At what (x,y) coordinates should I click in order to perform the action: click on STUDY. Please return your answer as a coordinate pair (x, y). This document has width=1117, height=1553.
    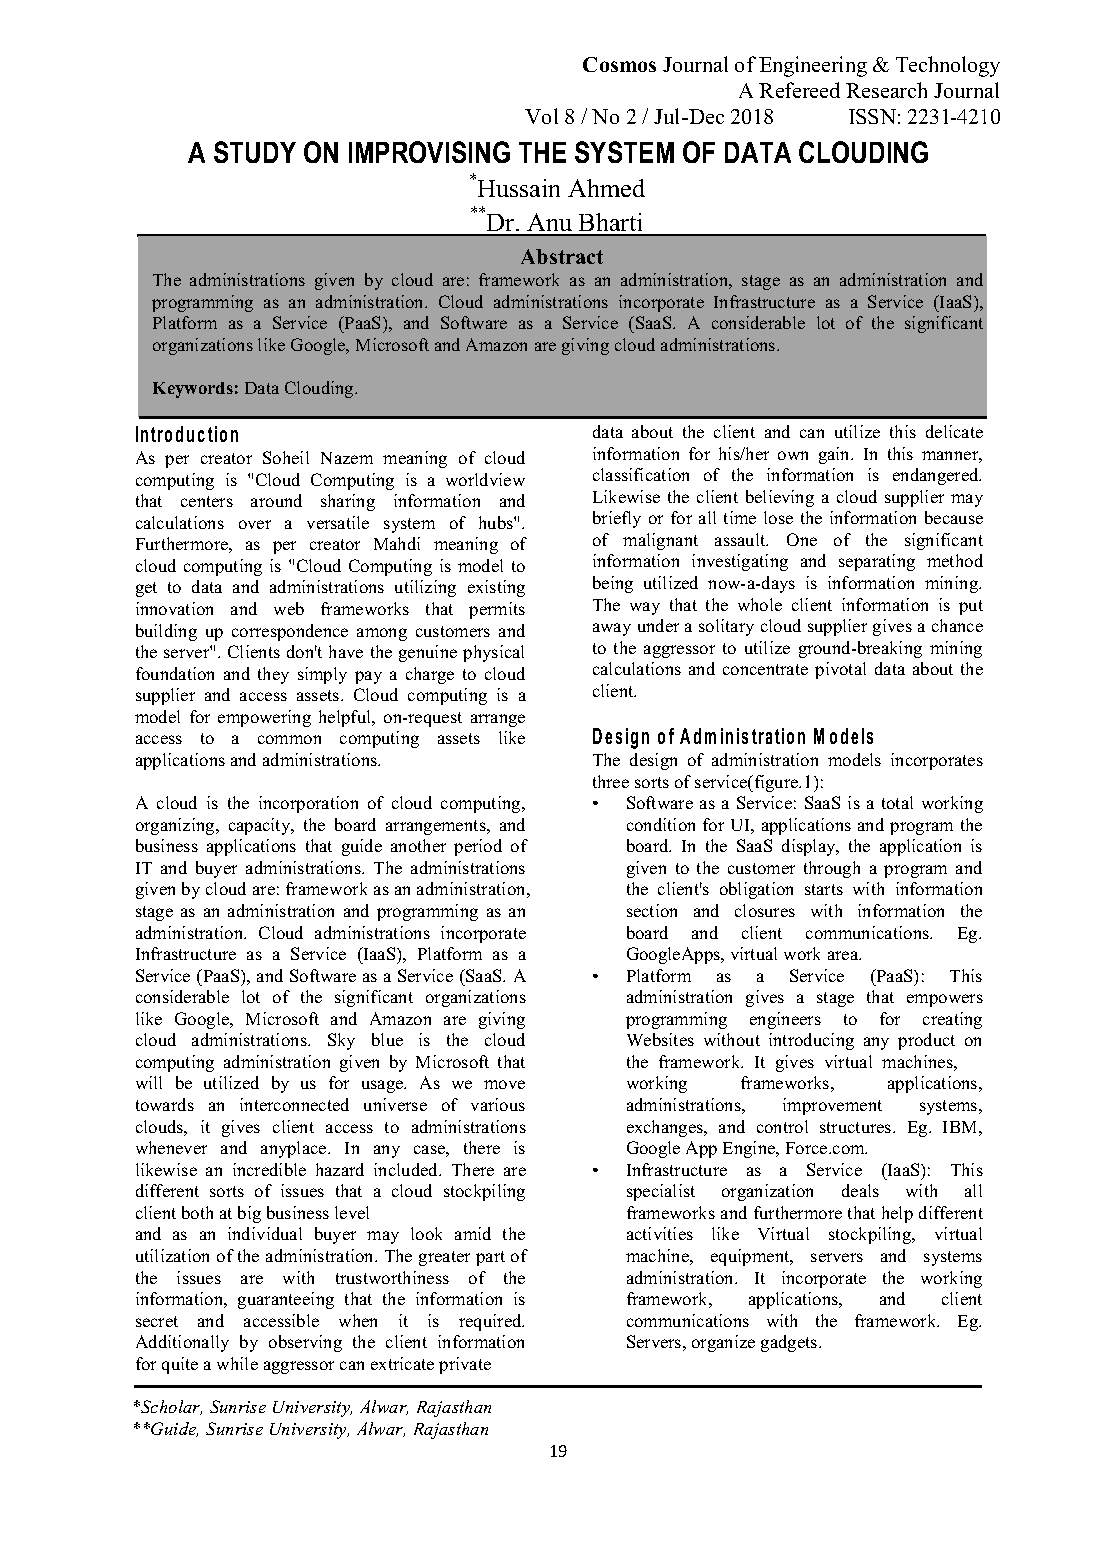
    Looking at the image, I should click on (255, 152).
